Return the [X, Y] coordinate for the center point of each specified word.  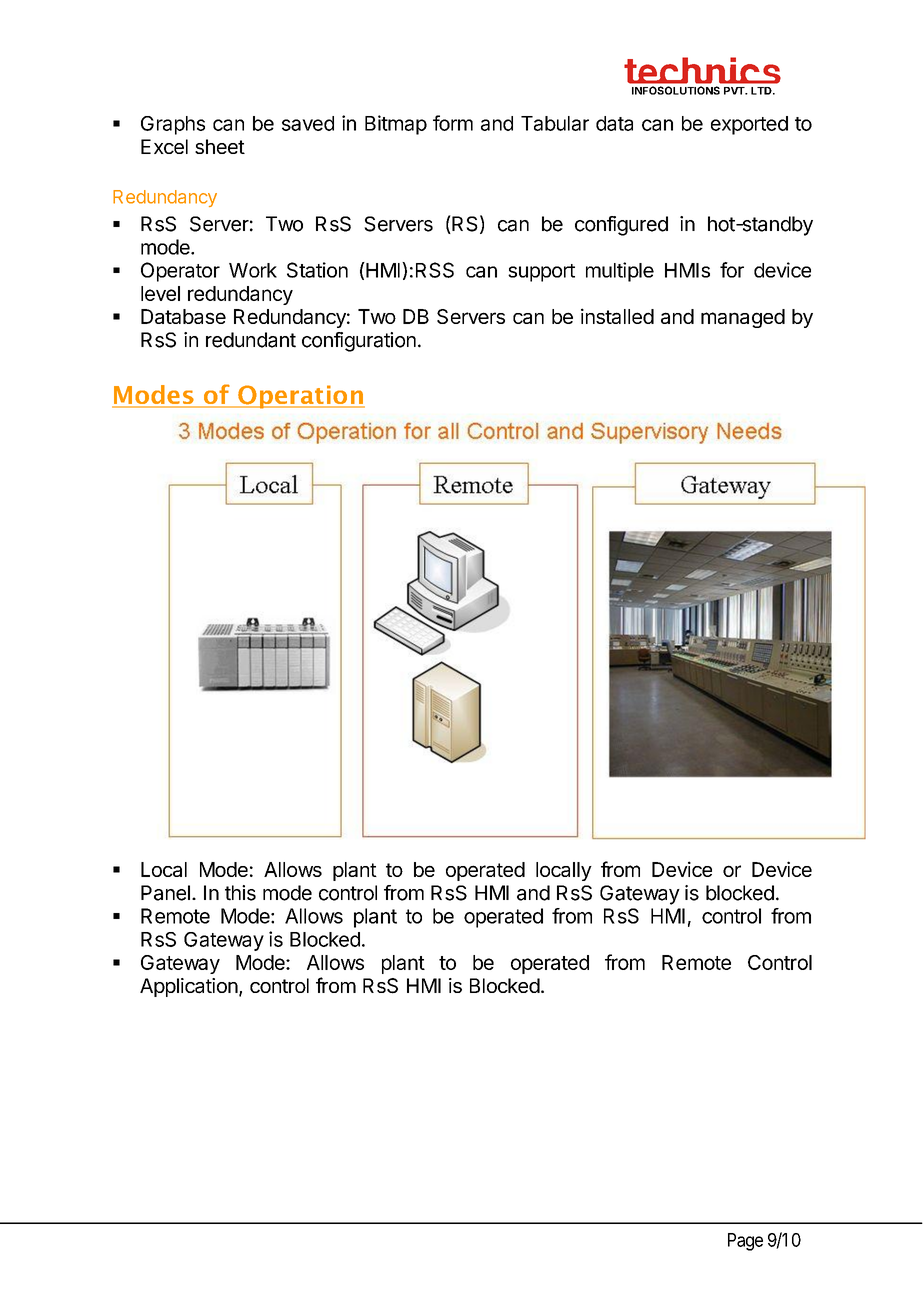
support [541, 273]
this [240, 893]
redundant [251, 340]
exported [749, 125]
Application [189, 987]
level [160, 293]
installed [617, 316]
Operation [300, 397]
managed [743, 318]
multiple [620, 272]
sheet [220, 146]
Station [317, 270]
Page [745, 1242]
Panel [165, 893]
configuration [359, 342]
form [453, 123]
